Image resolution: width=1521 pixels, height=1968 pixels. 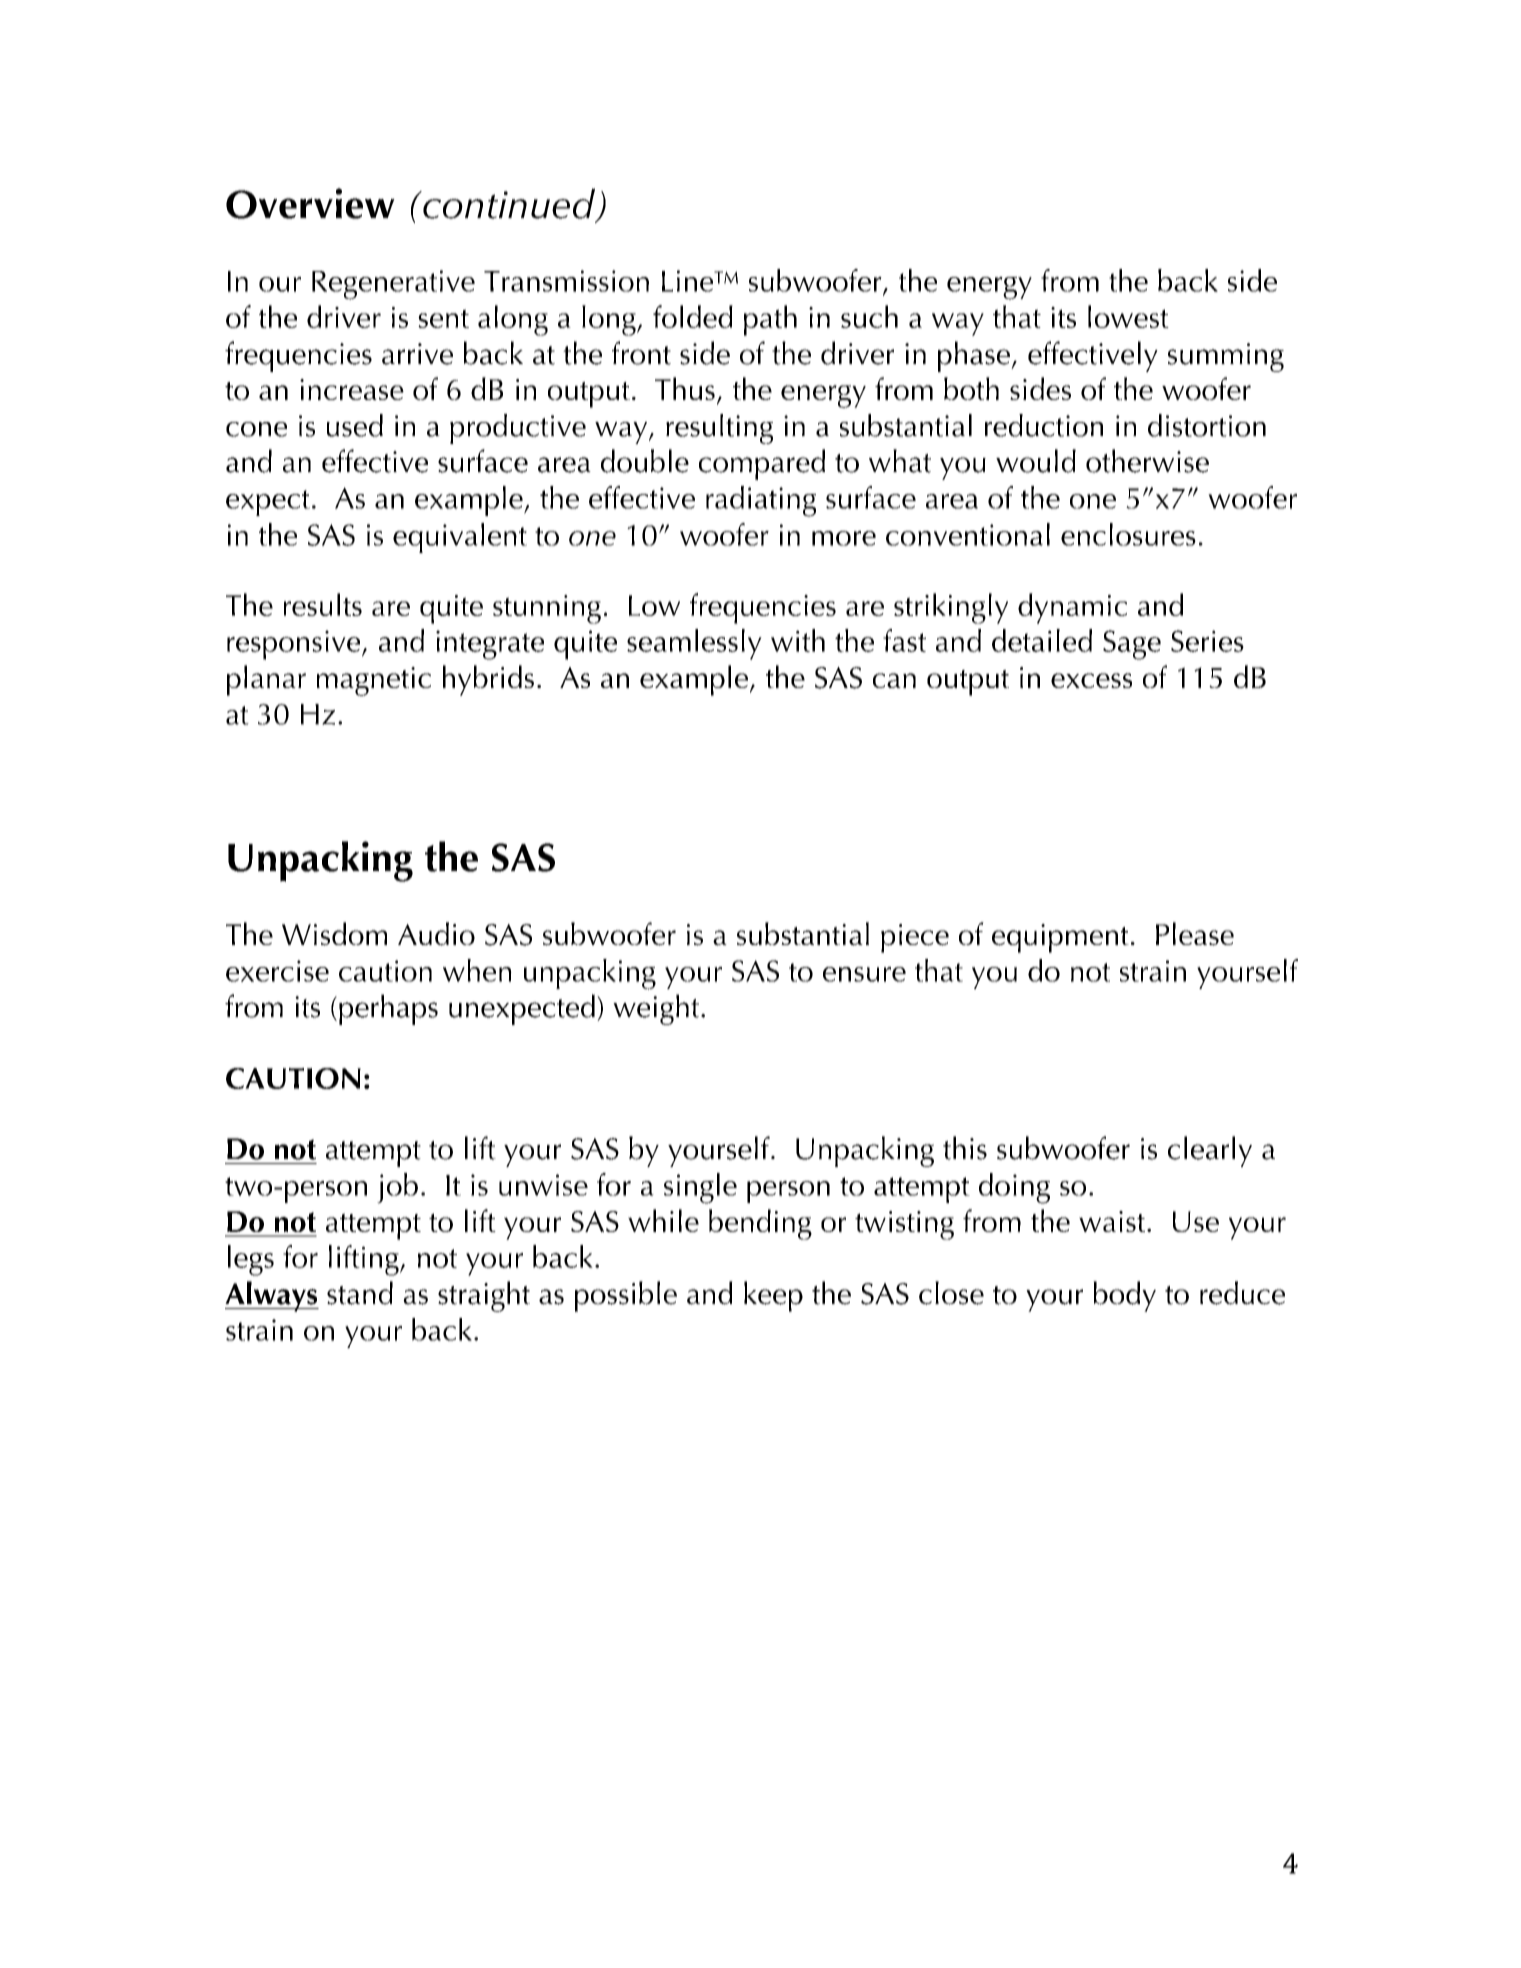 What do you see at coordinates (360, 1293) in the screenshot?
I see `stand` at bounding box center [360, 1293].
